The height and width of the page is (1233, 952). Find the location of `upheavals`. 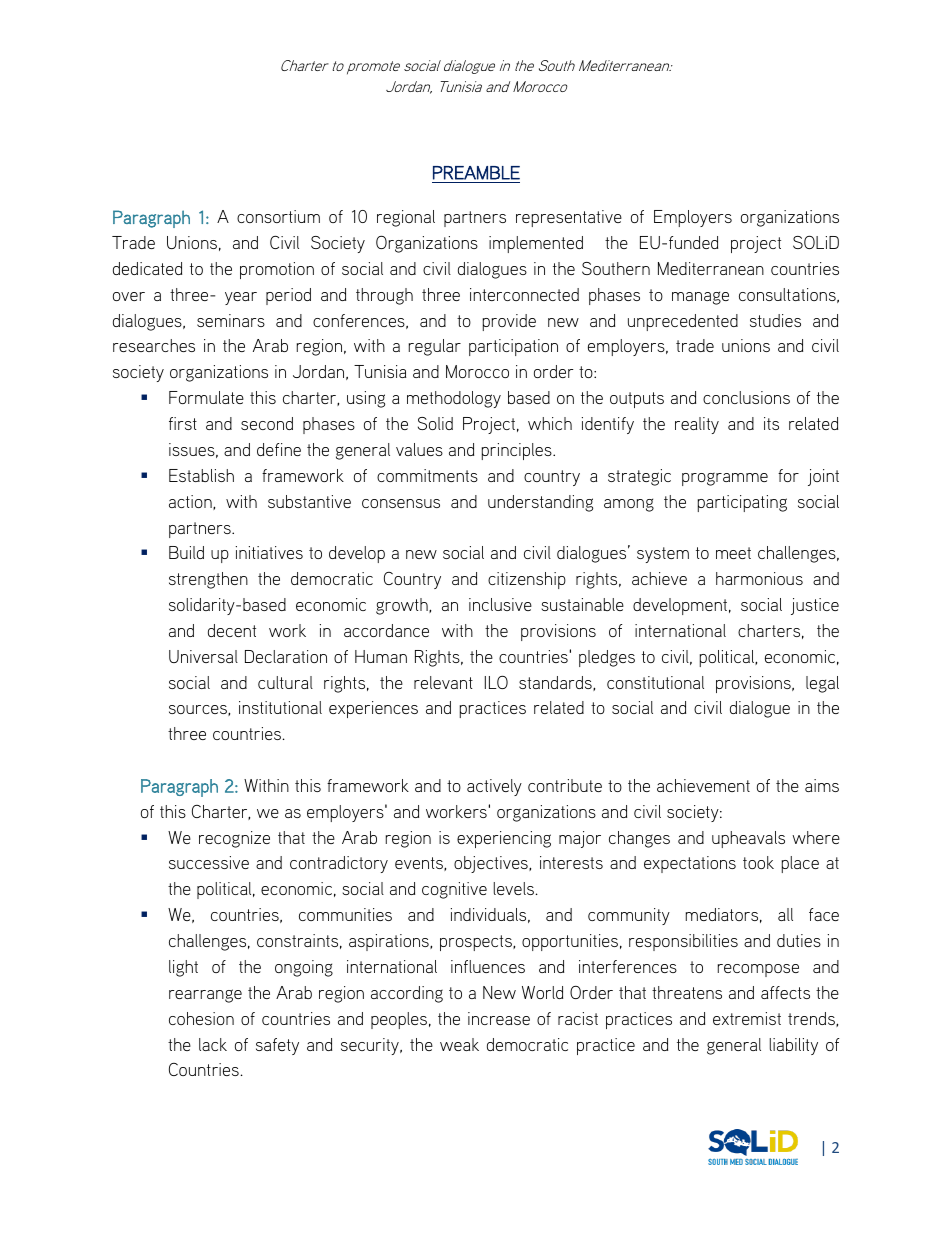

upheavals is located at coordinates (748, 839).
